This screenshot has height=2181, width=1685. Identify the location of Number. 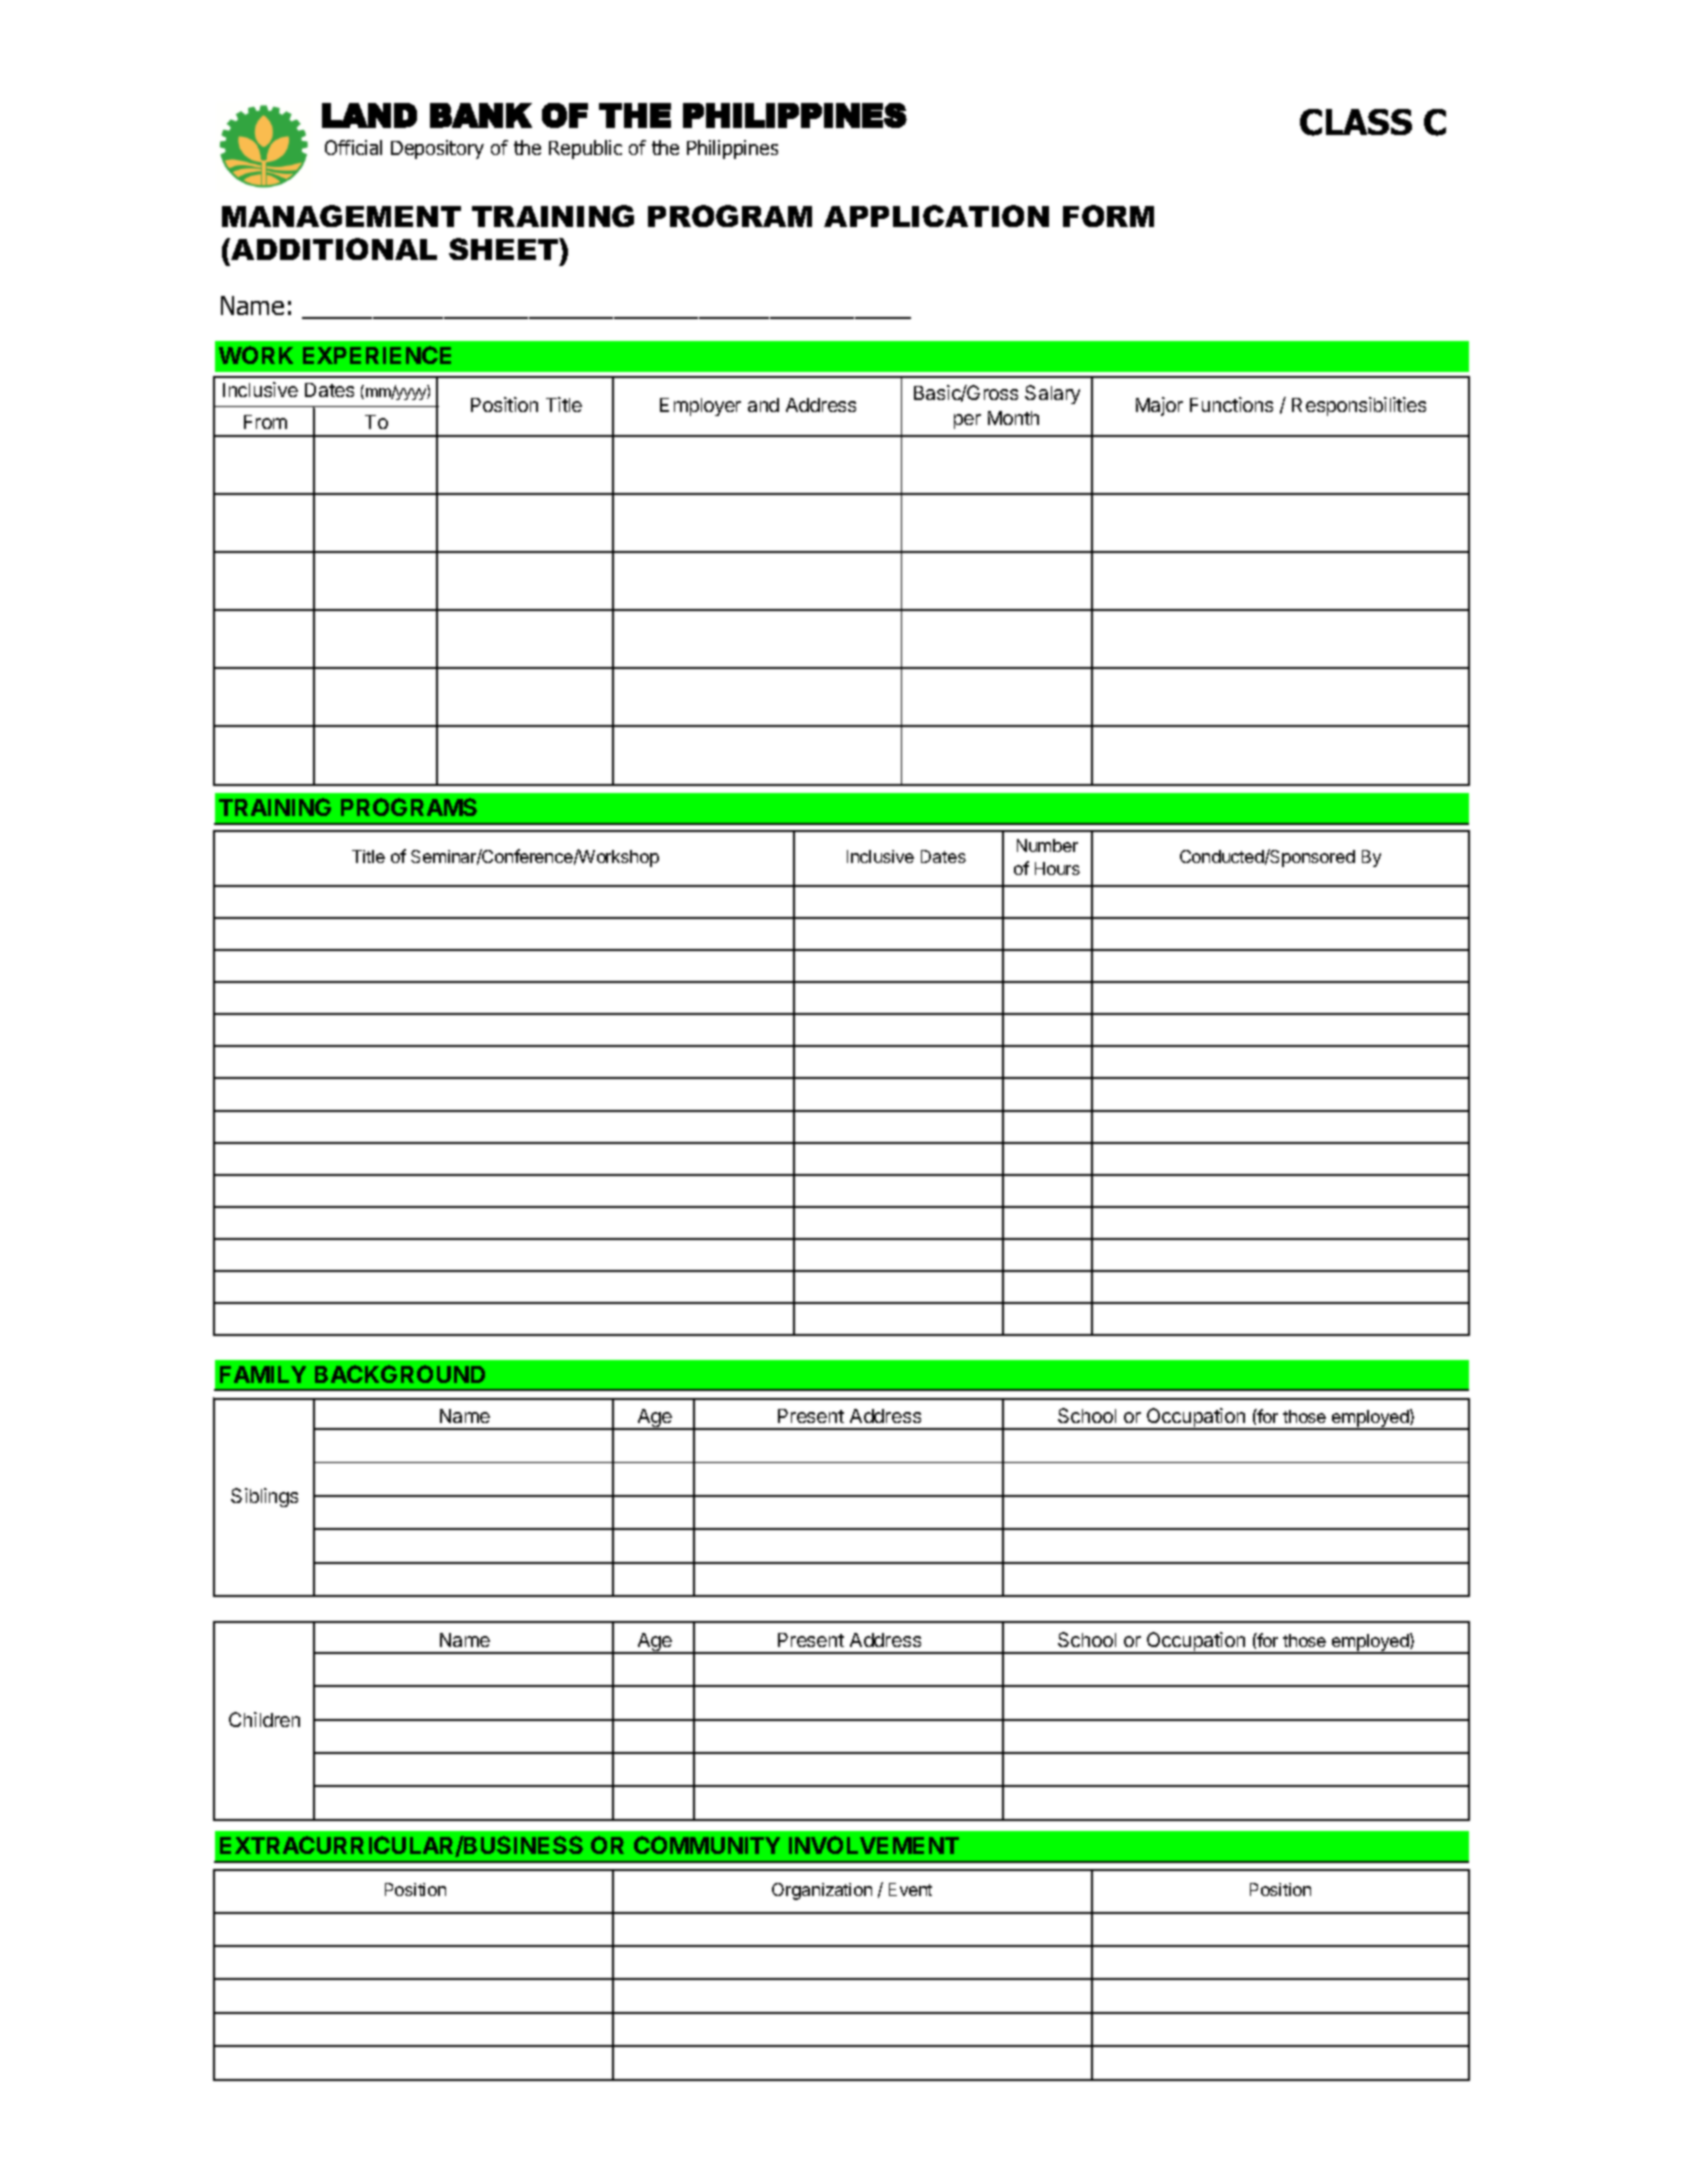
(1047, 845).
